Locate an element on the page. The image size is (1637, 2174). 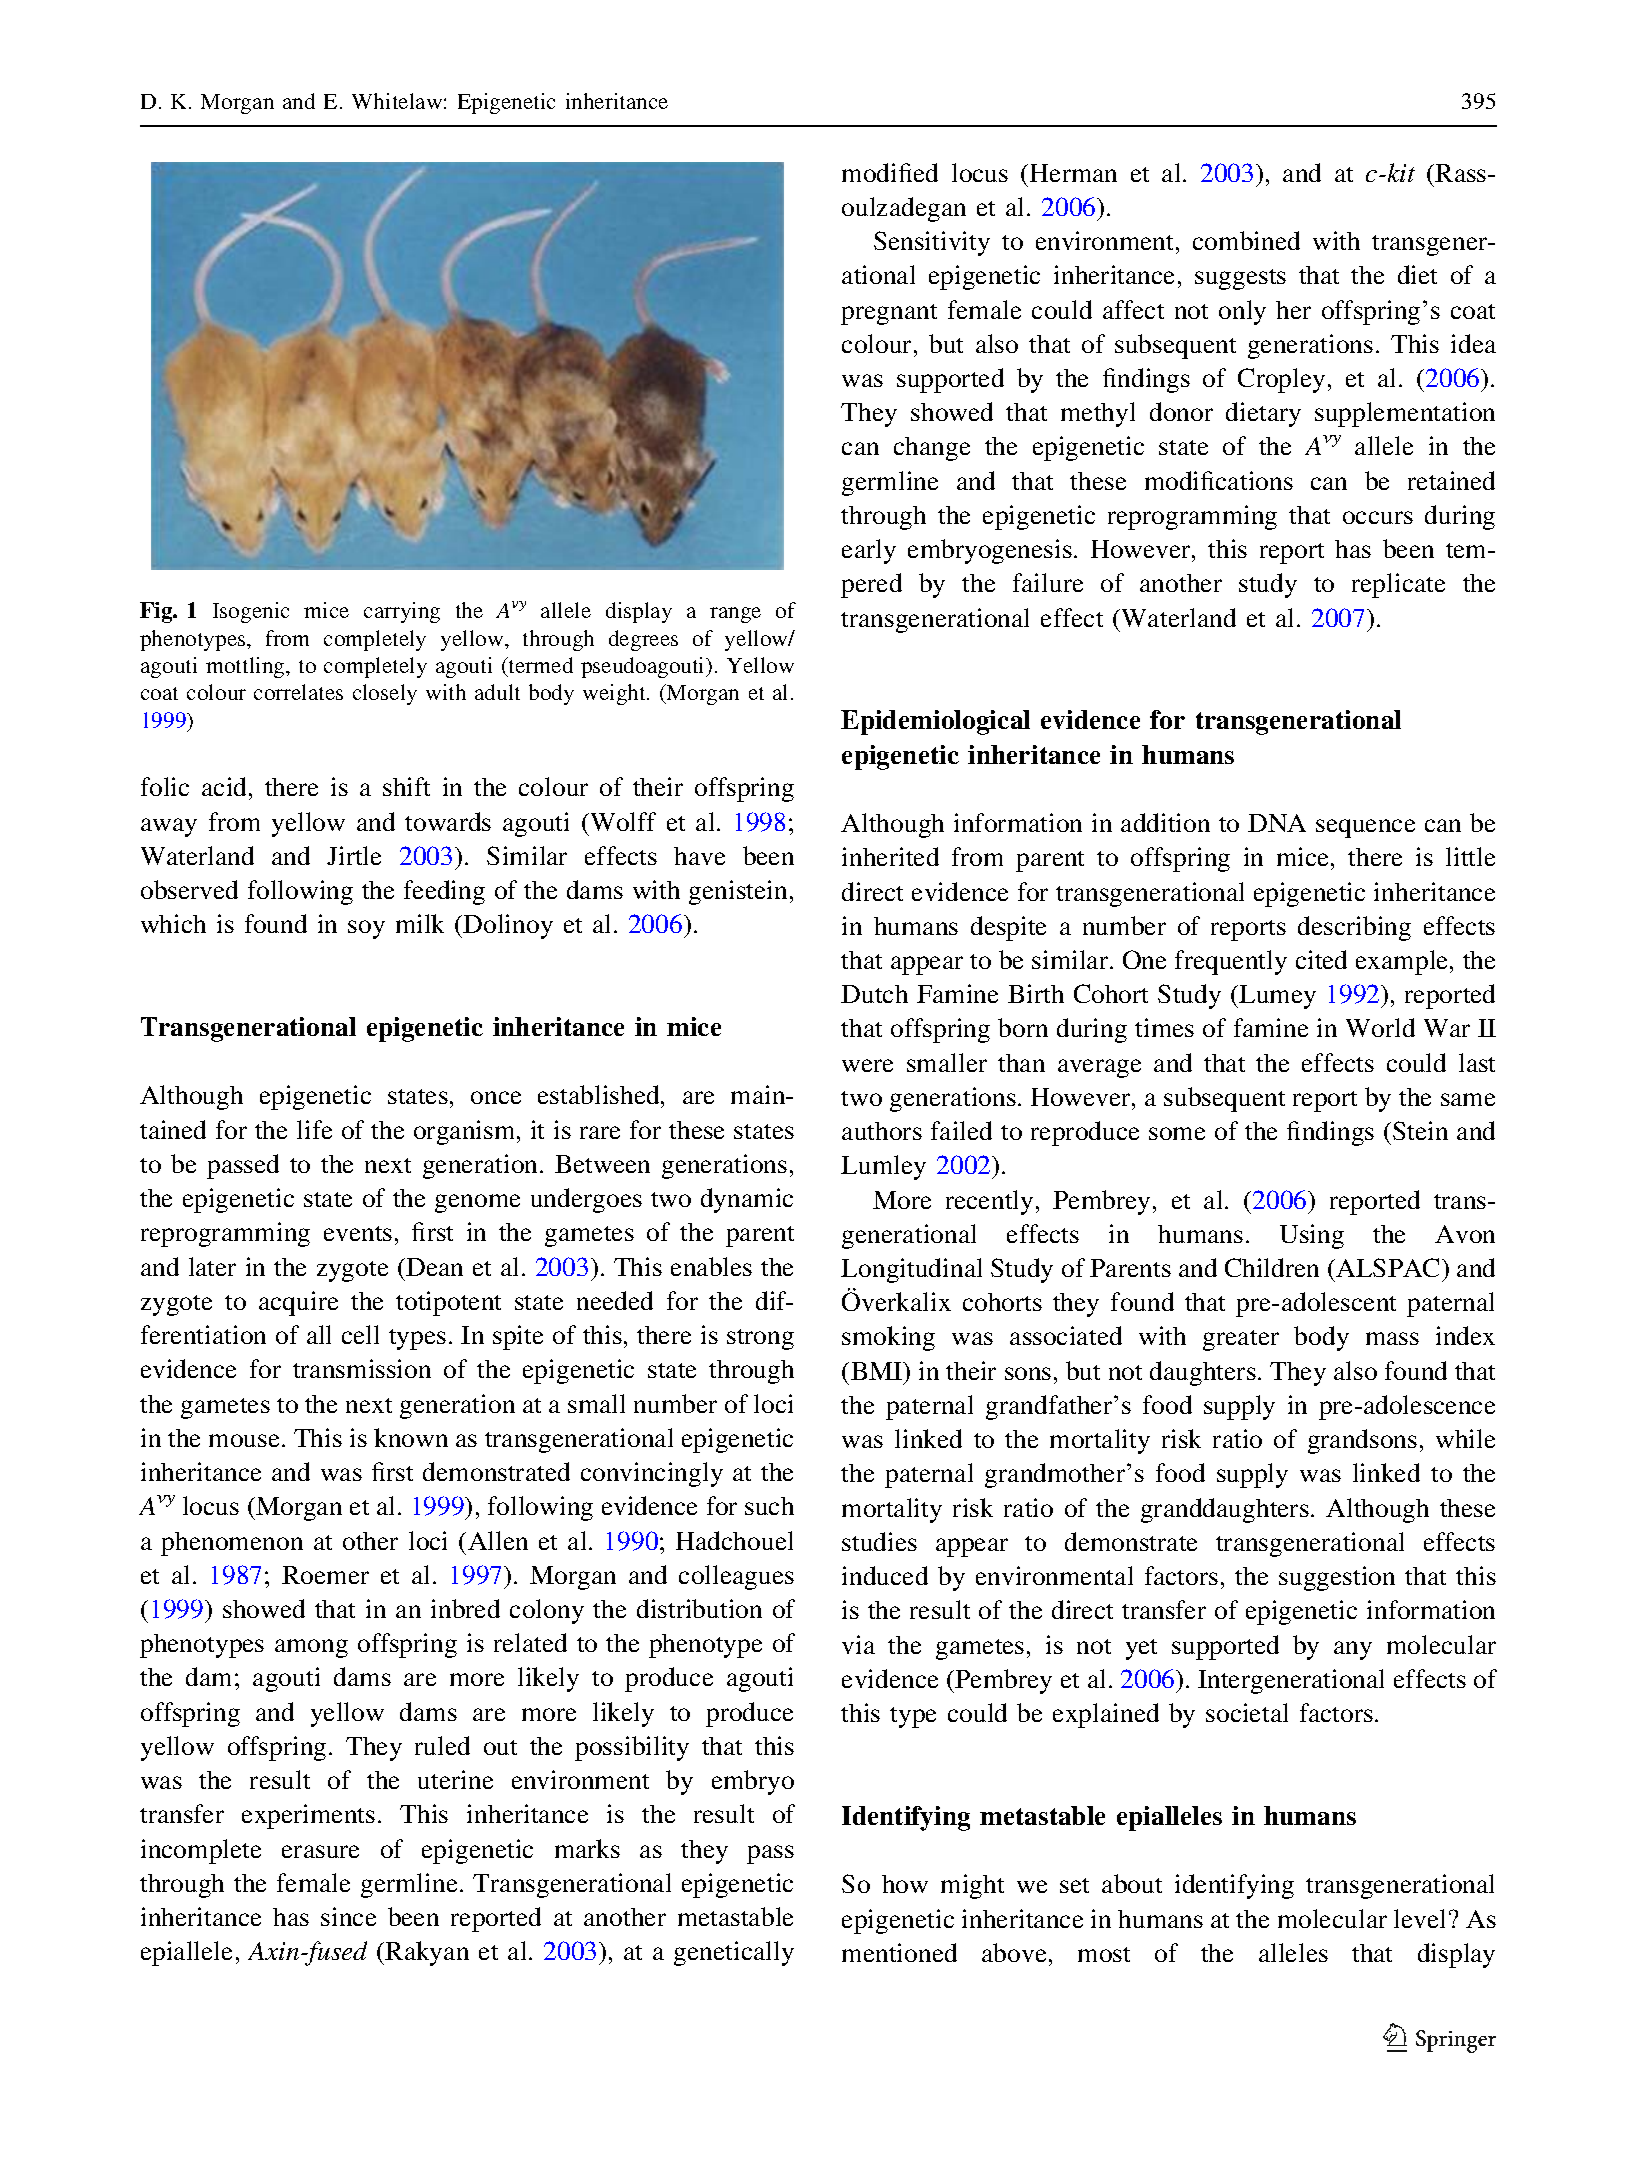
life is located at coordinates (314, 1129).
